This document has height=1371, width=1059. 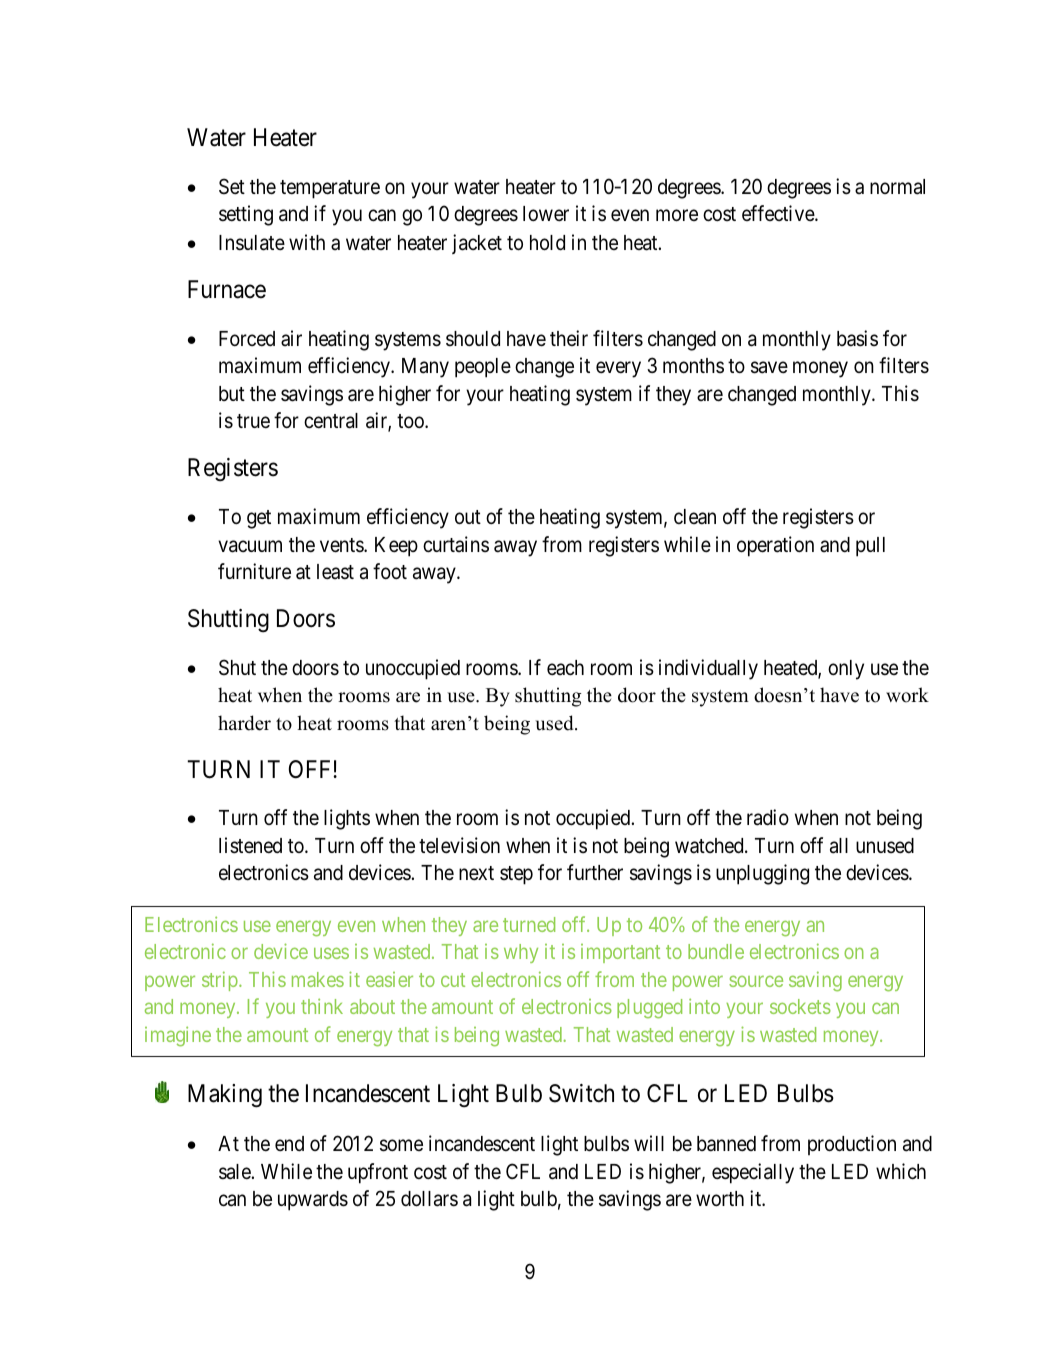 What do you see at coordinates (846, 670) in the document?
I see `only` at bounding box center [846, 670].
